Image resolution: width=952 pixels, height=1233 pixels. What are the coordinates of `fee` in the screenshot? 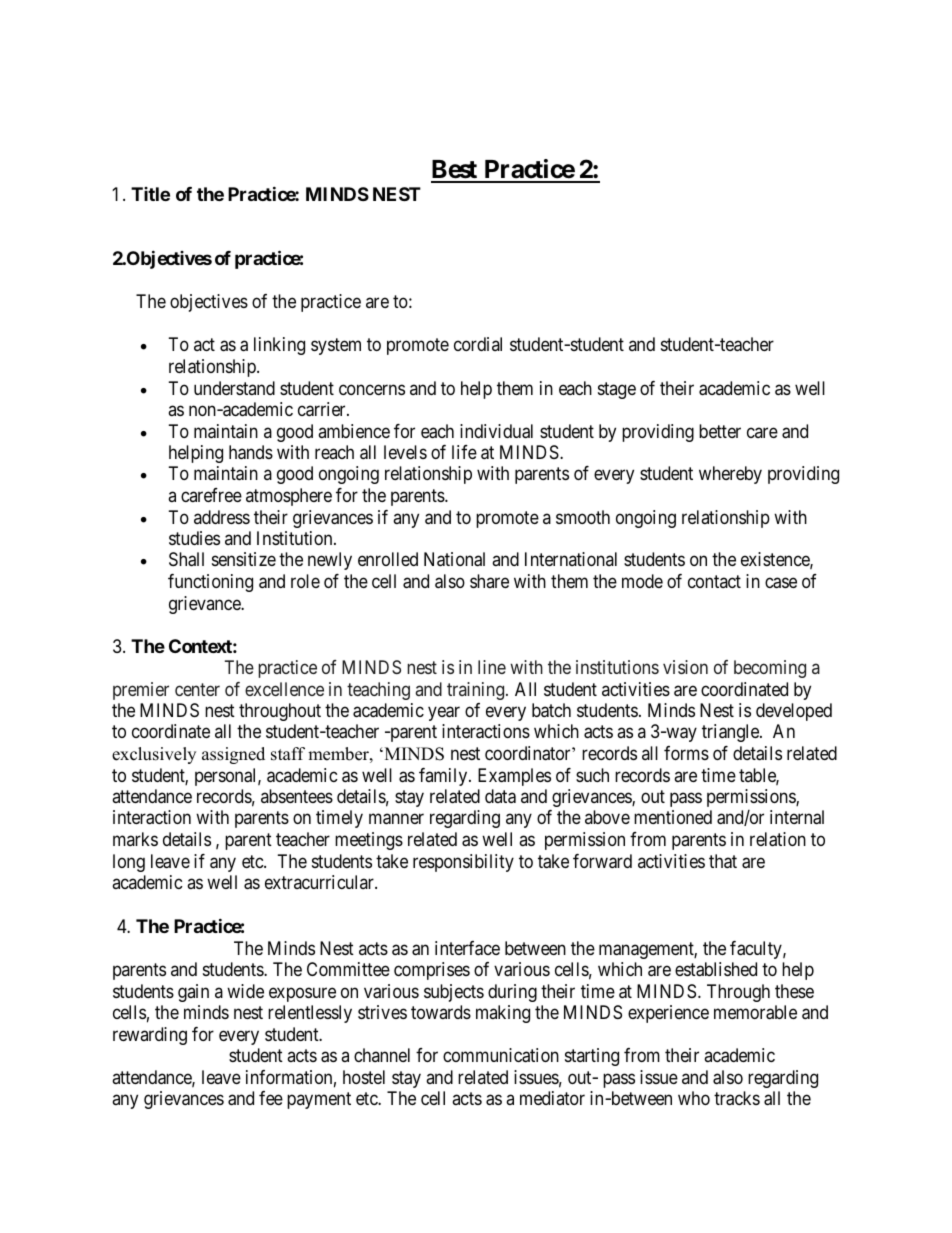 It's located at (271, 1098).
